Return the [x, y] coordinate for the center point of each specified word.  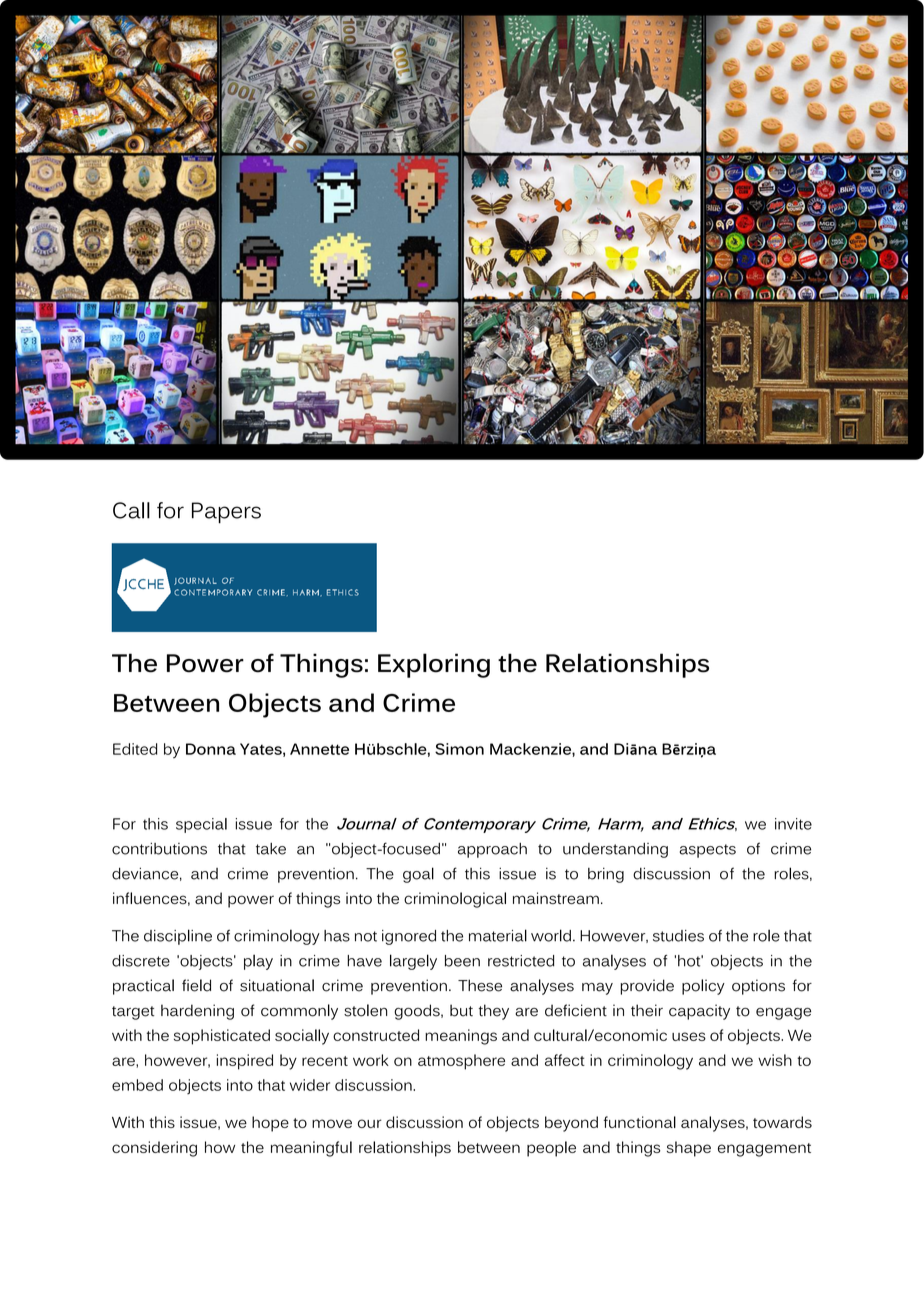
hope [270, 1124]
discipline [178, 937]
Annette [319, 749]
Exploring [434, 665]
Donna [211, 749]
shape [689, 1149]
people [551, 1149]
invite [793, 824]
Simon [459, 749]
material [498, 935]
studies [678, 936]
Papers [226, 513]
